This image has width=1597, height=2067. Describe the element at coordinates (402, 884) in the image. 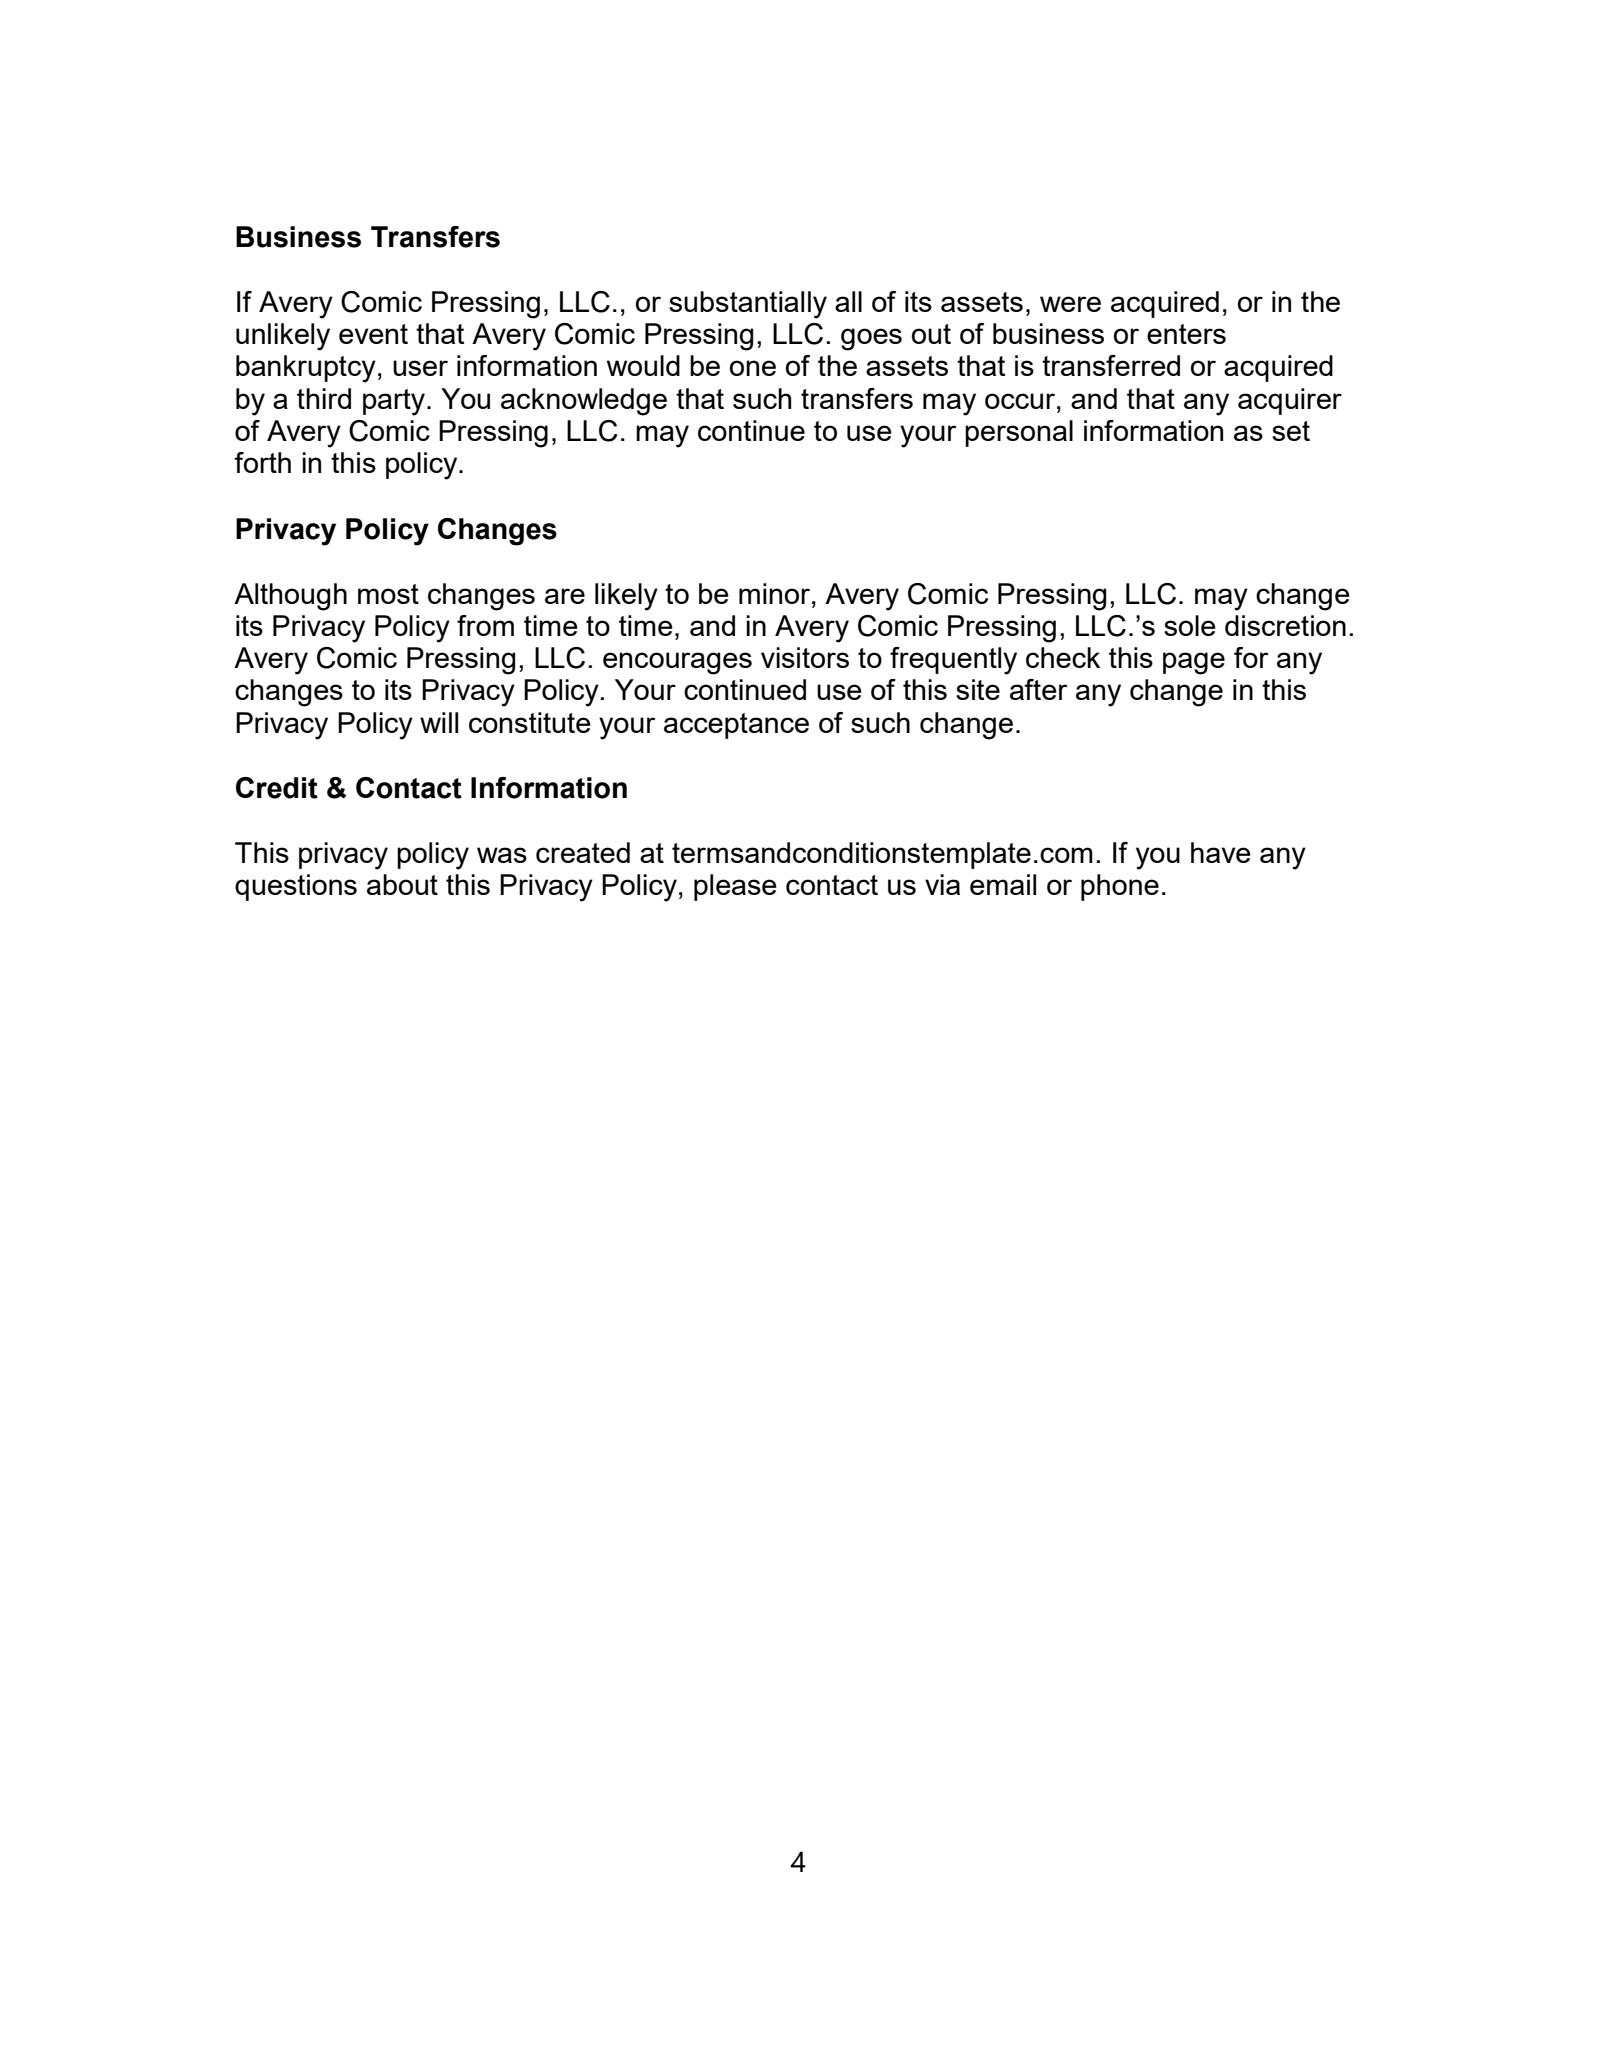

I see `about` at that location.
